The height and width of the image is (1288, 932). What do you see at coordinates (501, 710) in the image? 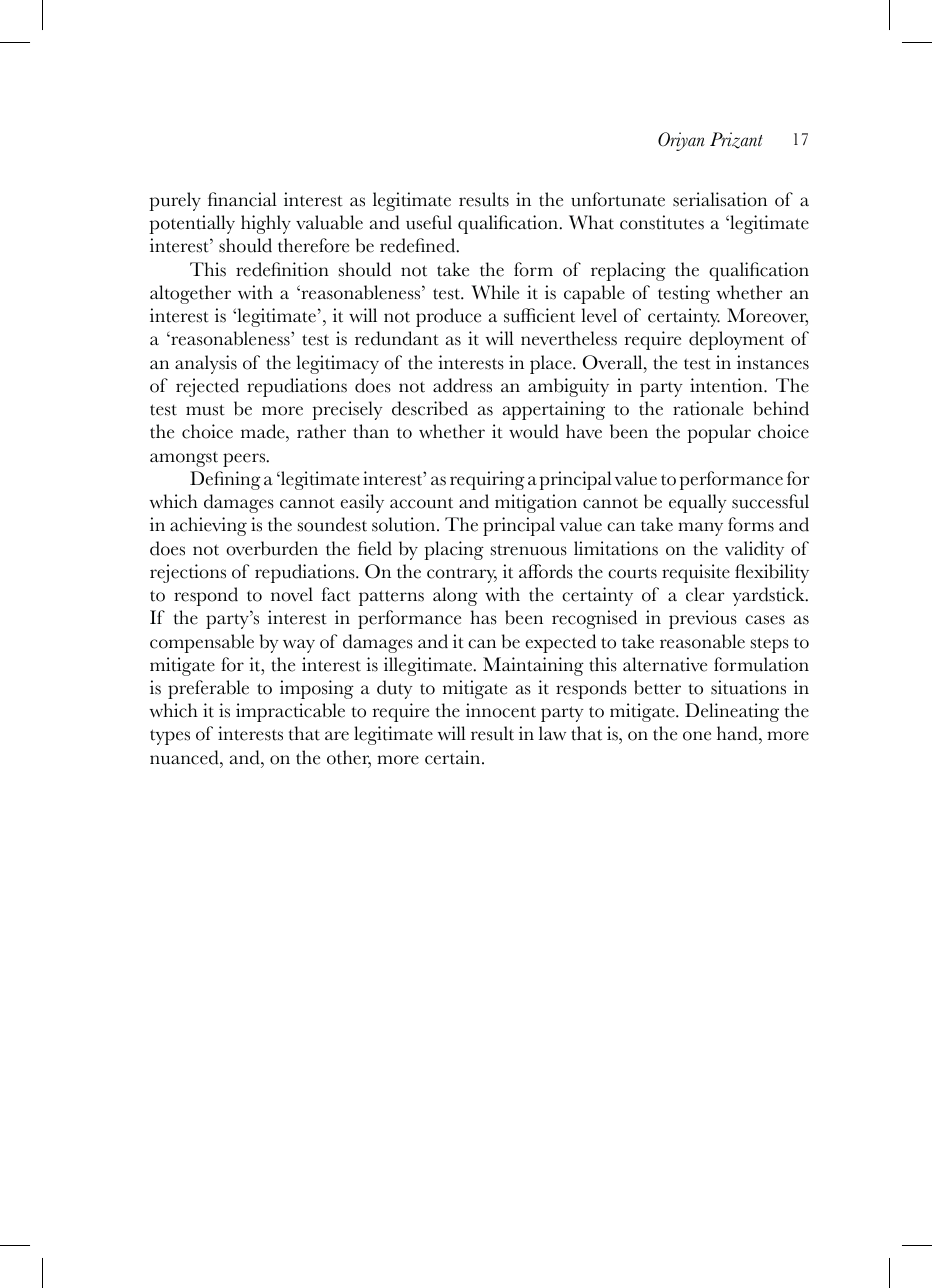
I see `innocent` at bounding box center [501, 710].
